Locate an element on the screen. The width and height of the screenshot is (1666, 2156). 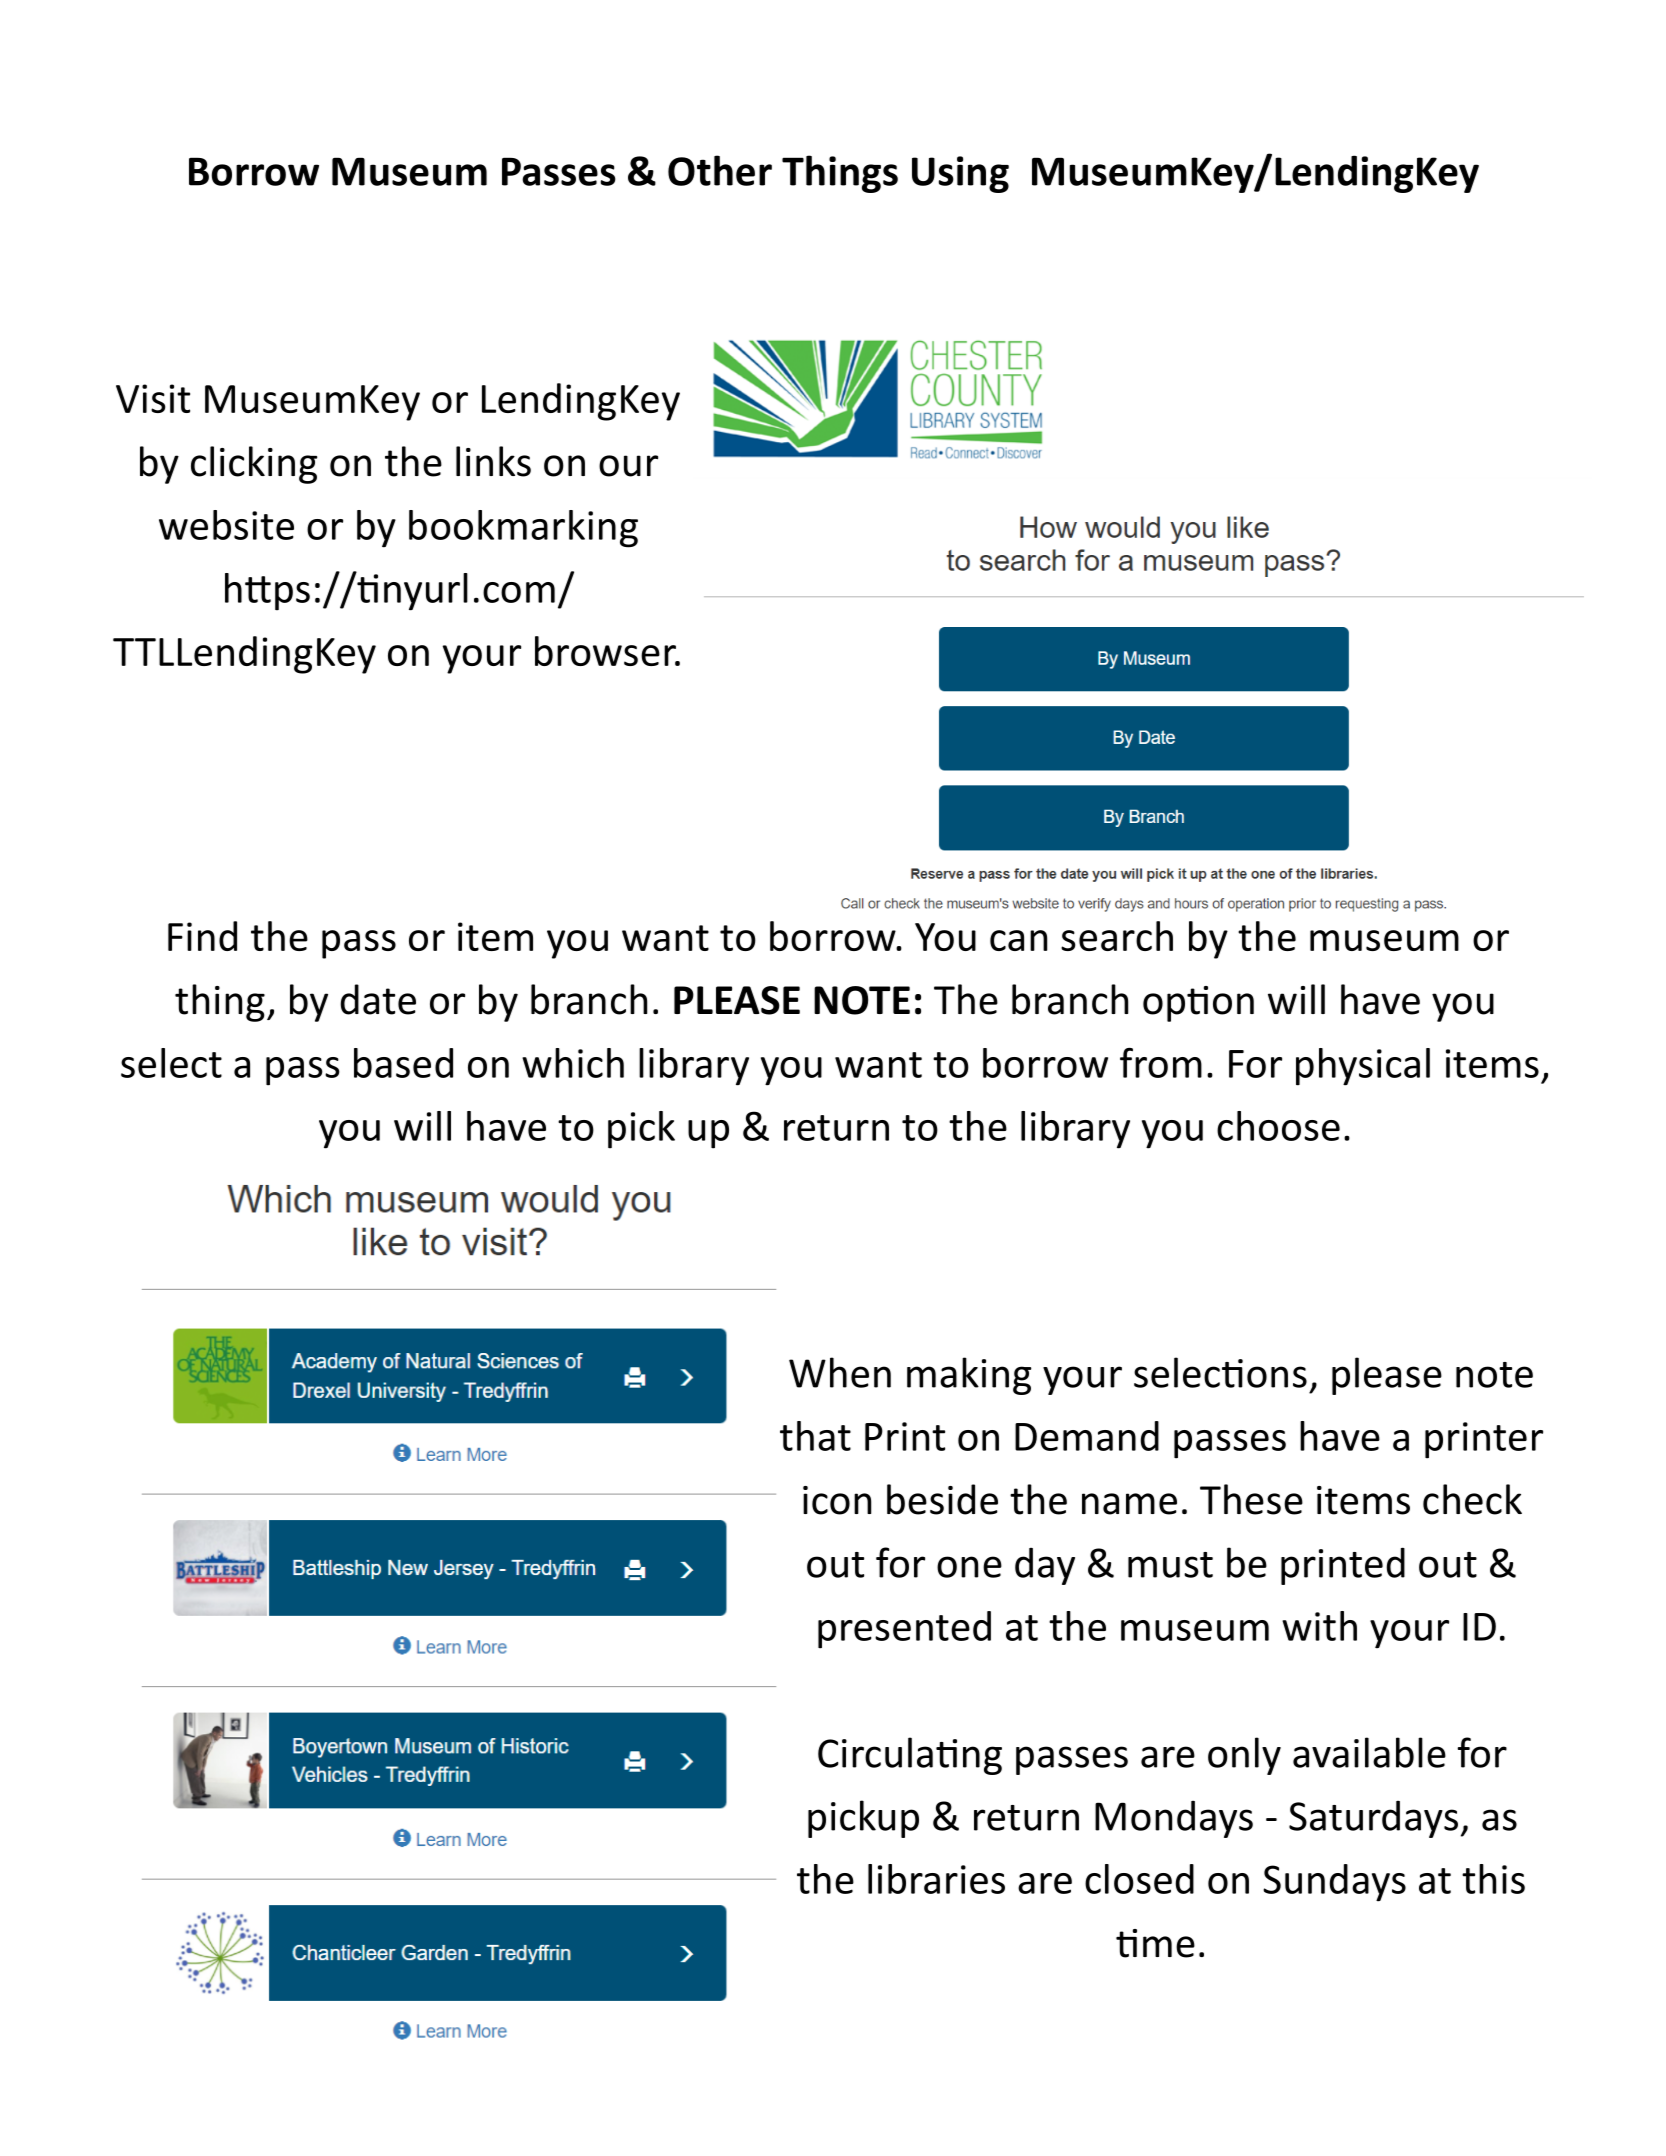
Circulating is located at coordinates (910, 1756).
